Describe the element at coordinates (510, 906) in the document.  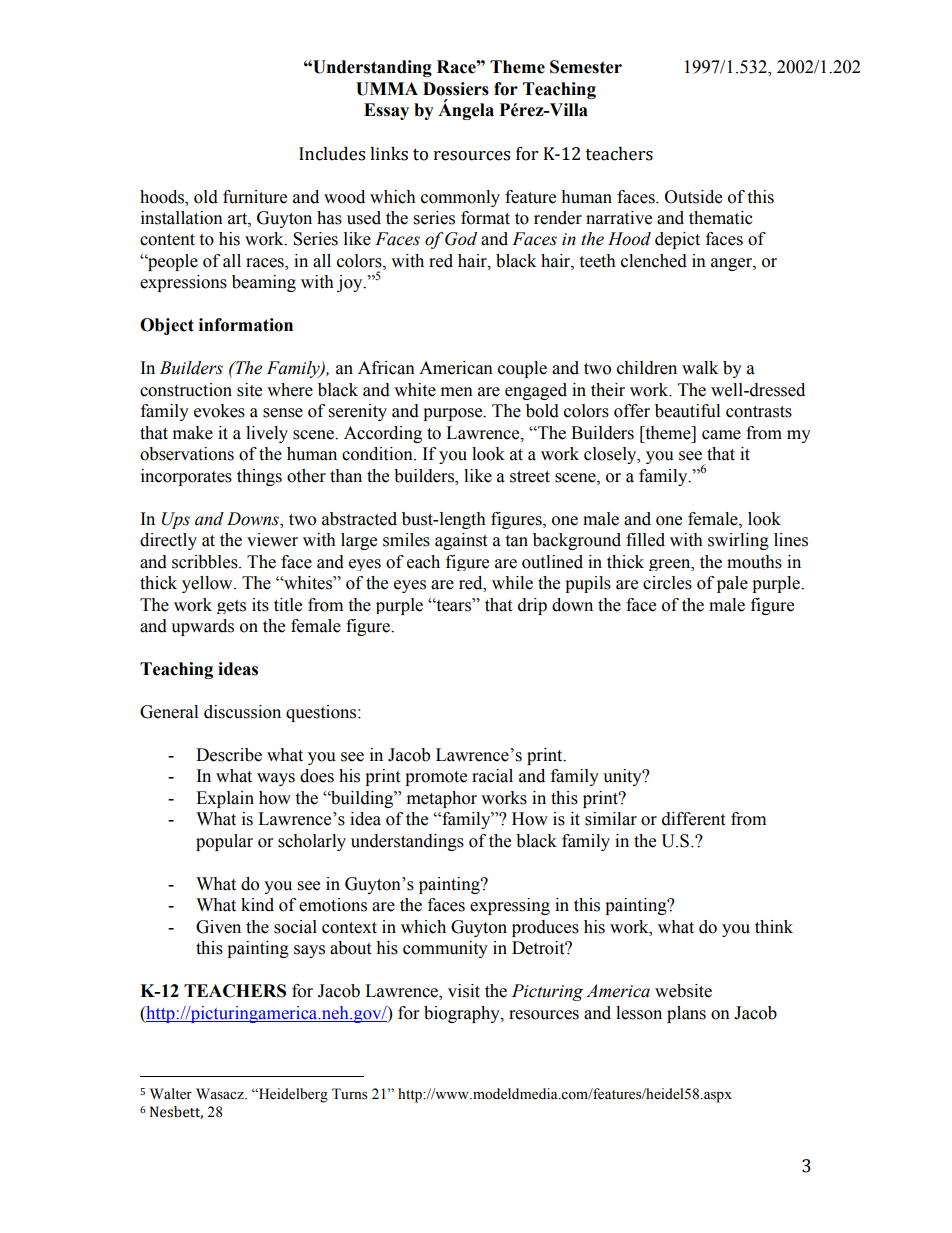
I see `expressing` at that location.
